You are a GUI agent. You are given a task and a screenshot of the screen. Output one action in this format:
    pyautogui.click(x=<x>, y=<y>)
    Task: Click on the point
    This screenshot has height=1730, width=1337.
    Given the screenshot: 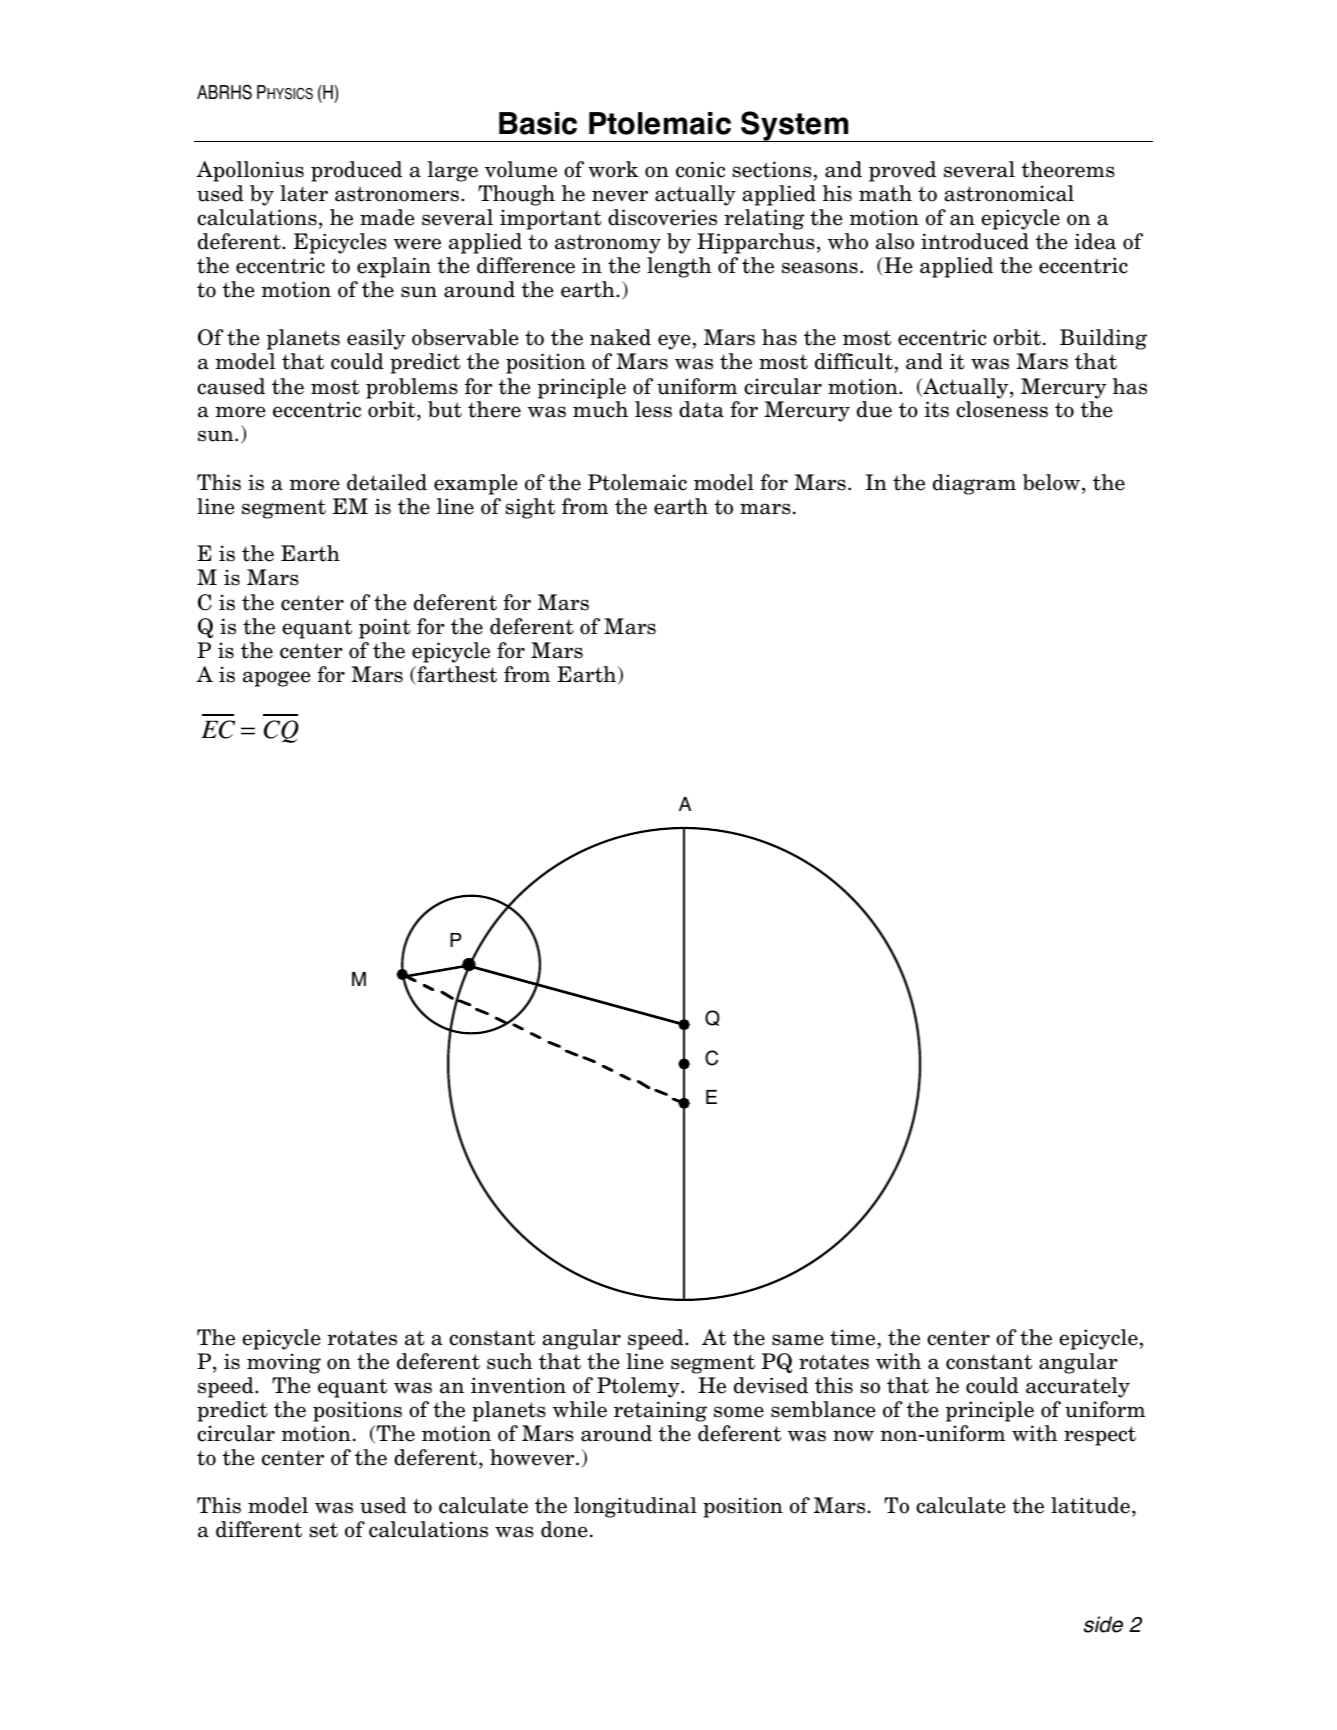 What is the action you would take?
    pyautogui.click(x=385, y=628)
